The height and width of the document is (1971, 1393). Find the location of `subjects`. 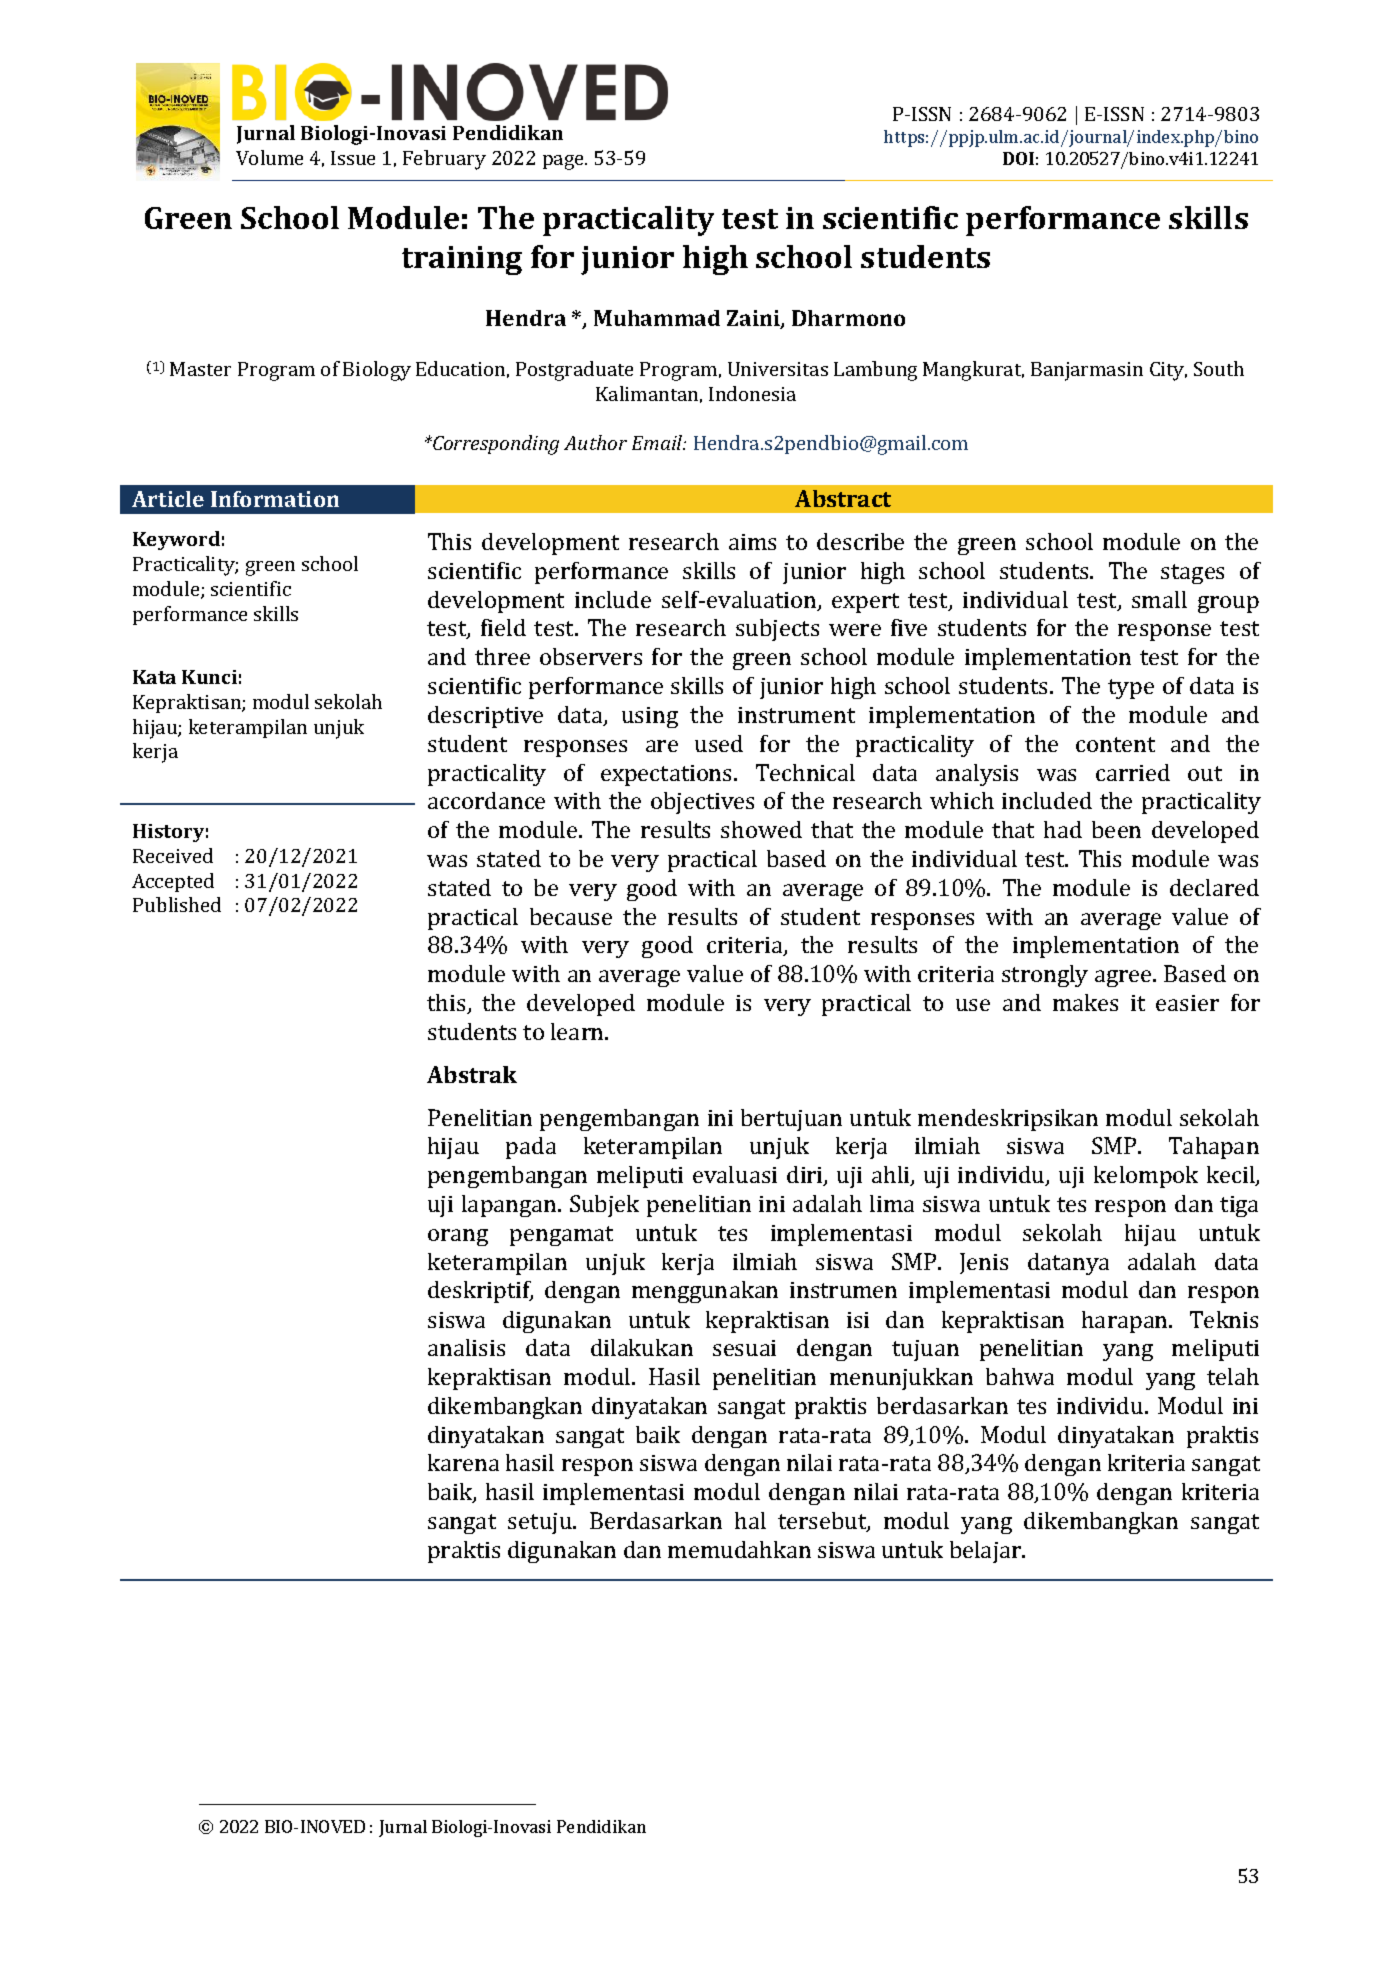

subjects is located at coordinates (777, 630).
